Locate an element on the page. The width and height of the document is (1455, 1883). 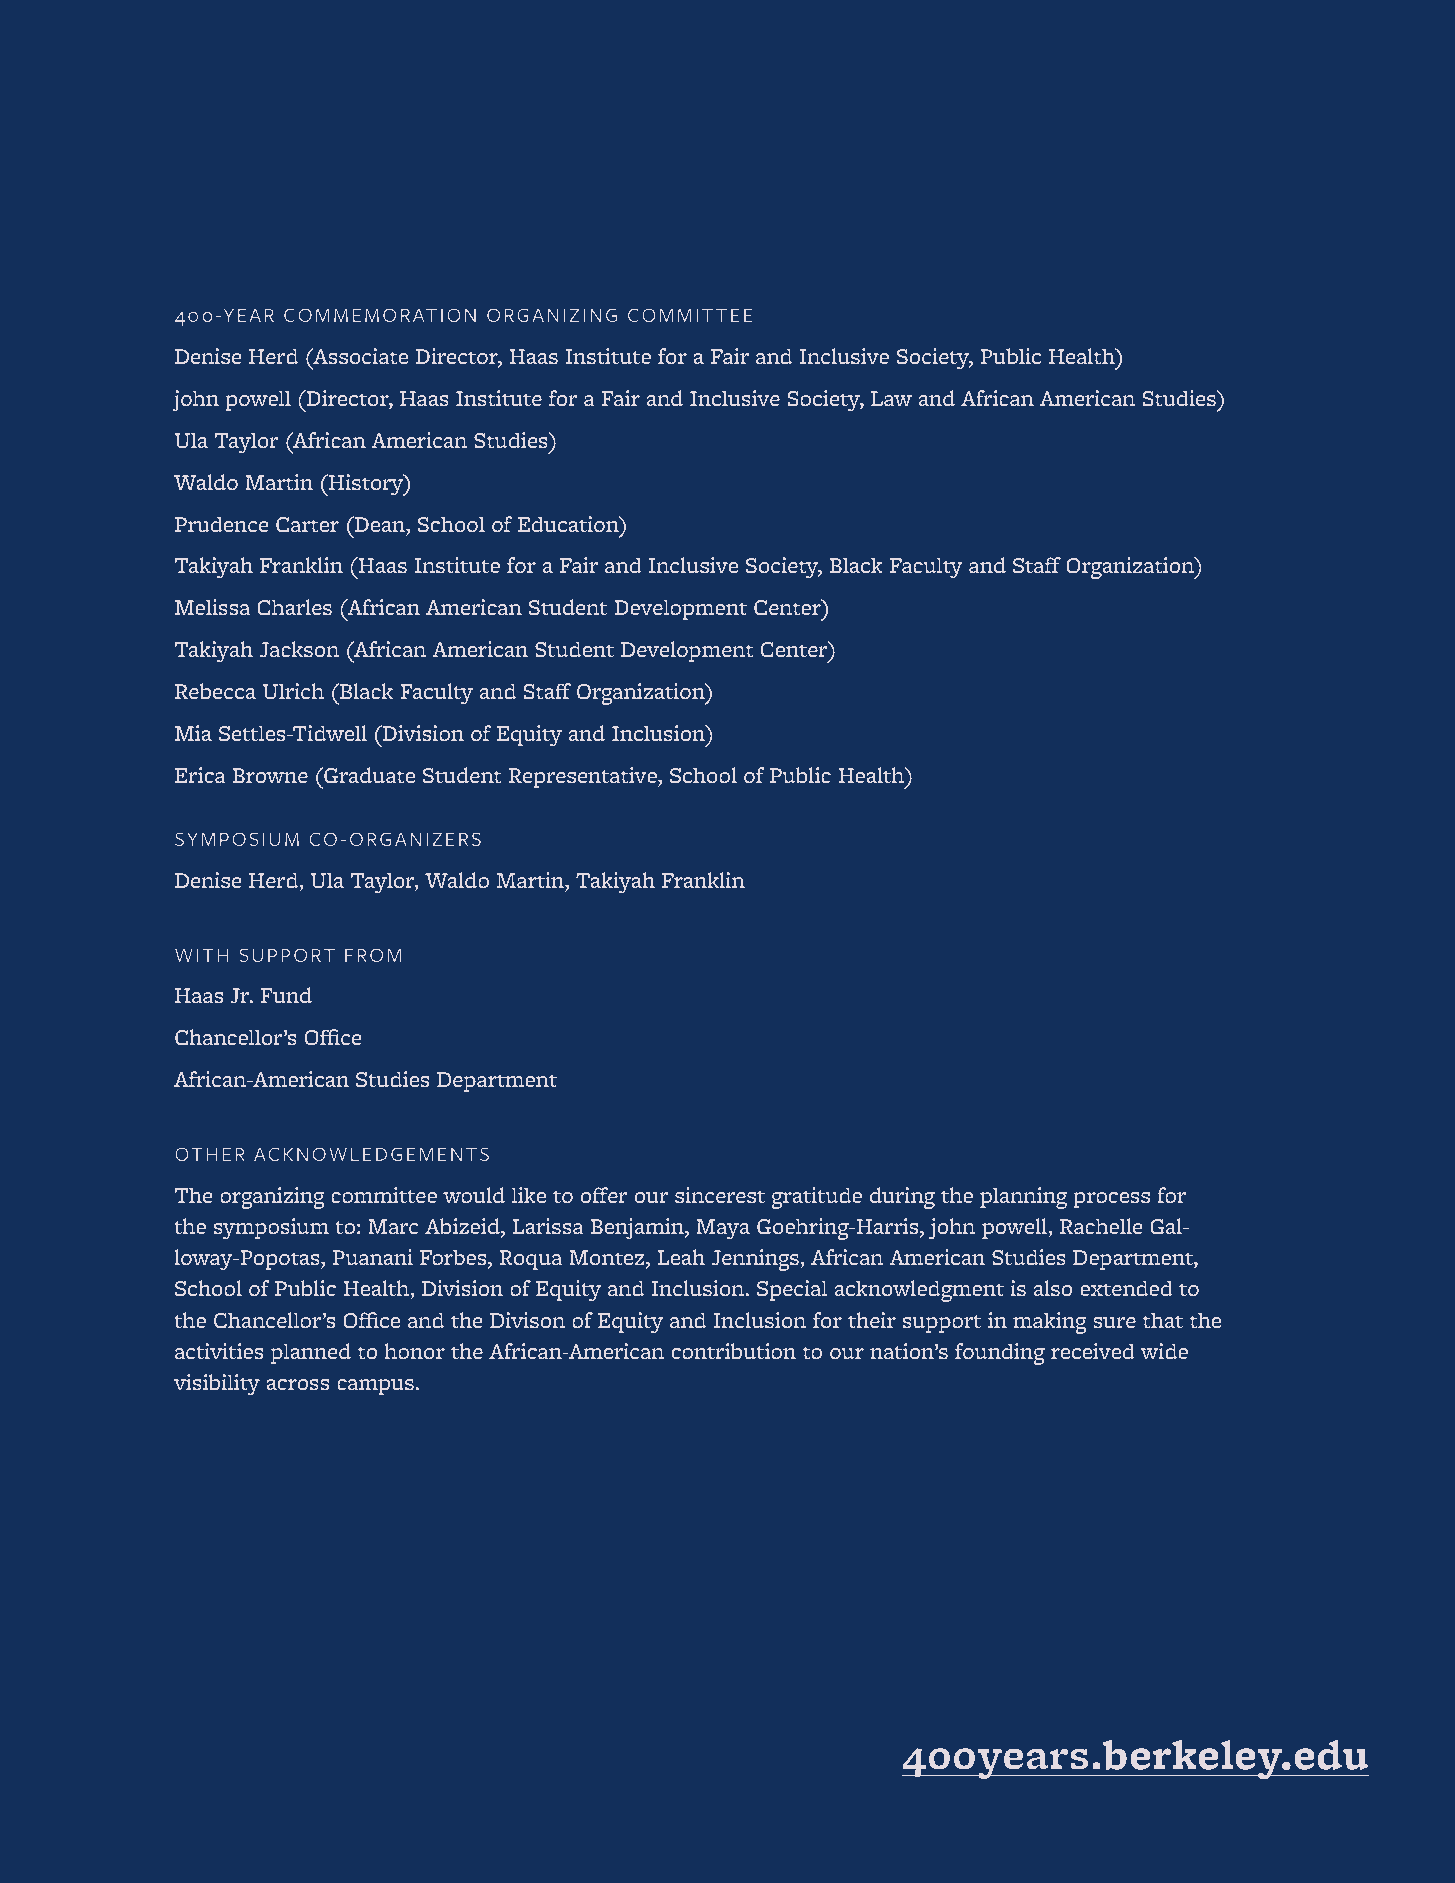
Law is located at coordinates (891, 398).
